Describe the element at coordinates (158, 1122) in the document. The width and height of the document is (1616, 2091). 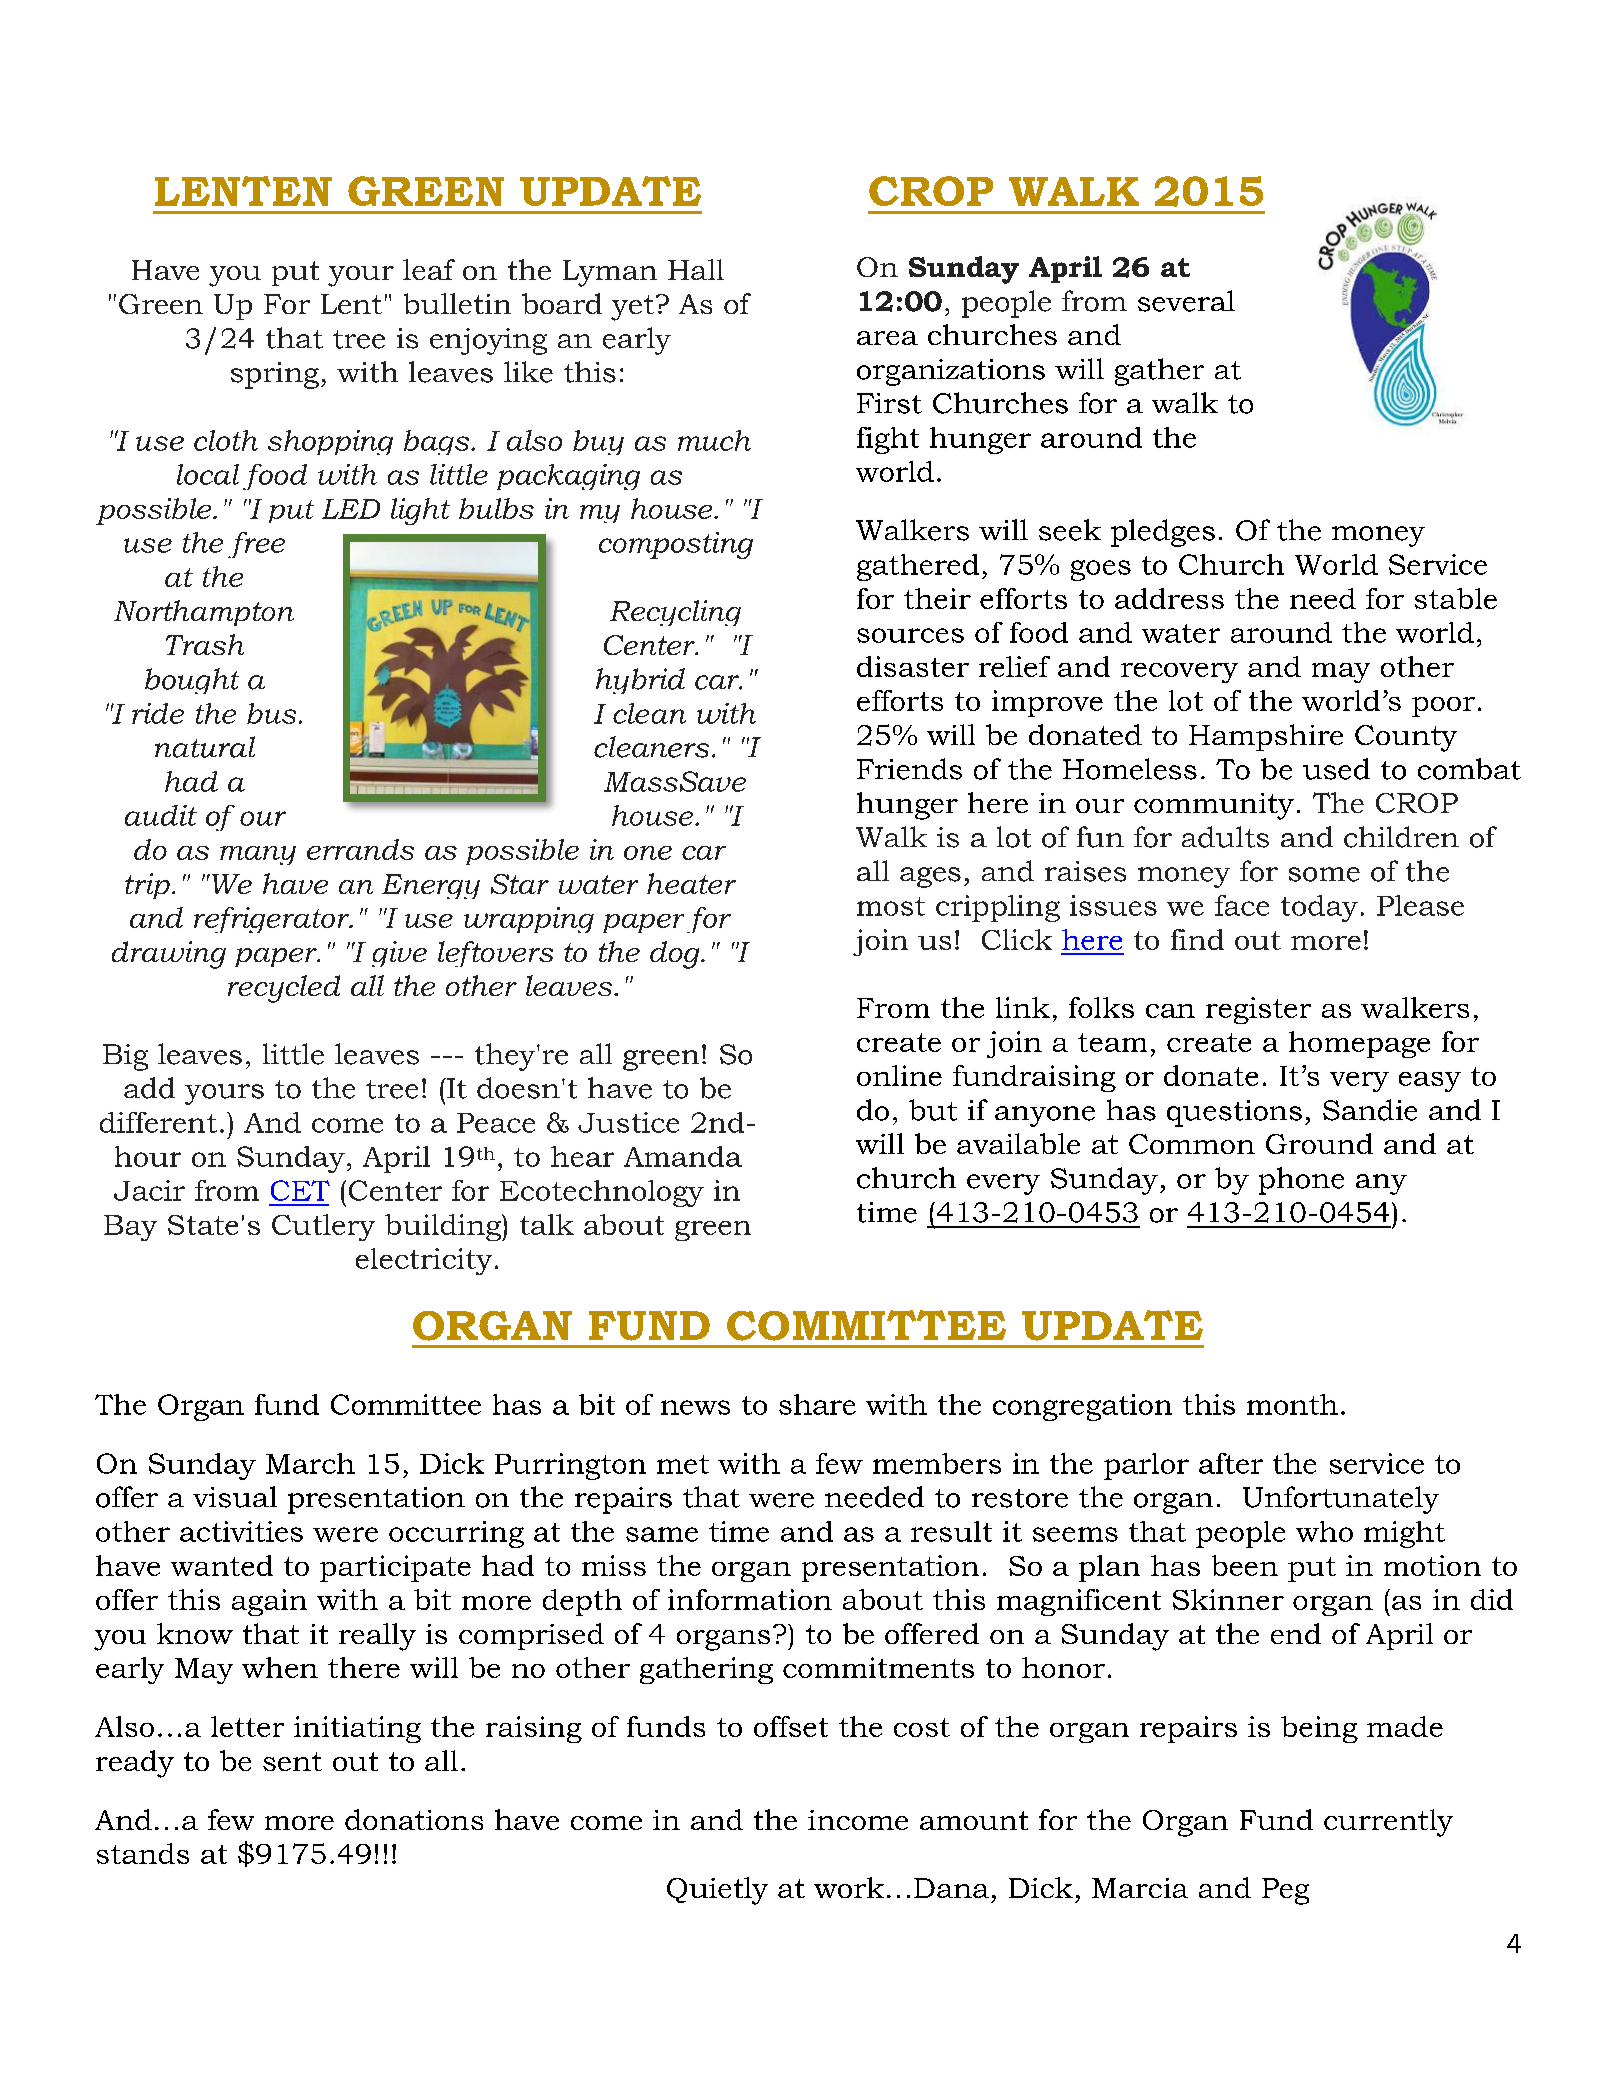
I see `different` at that location.
